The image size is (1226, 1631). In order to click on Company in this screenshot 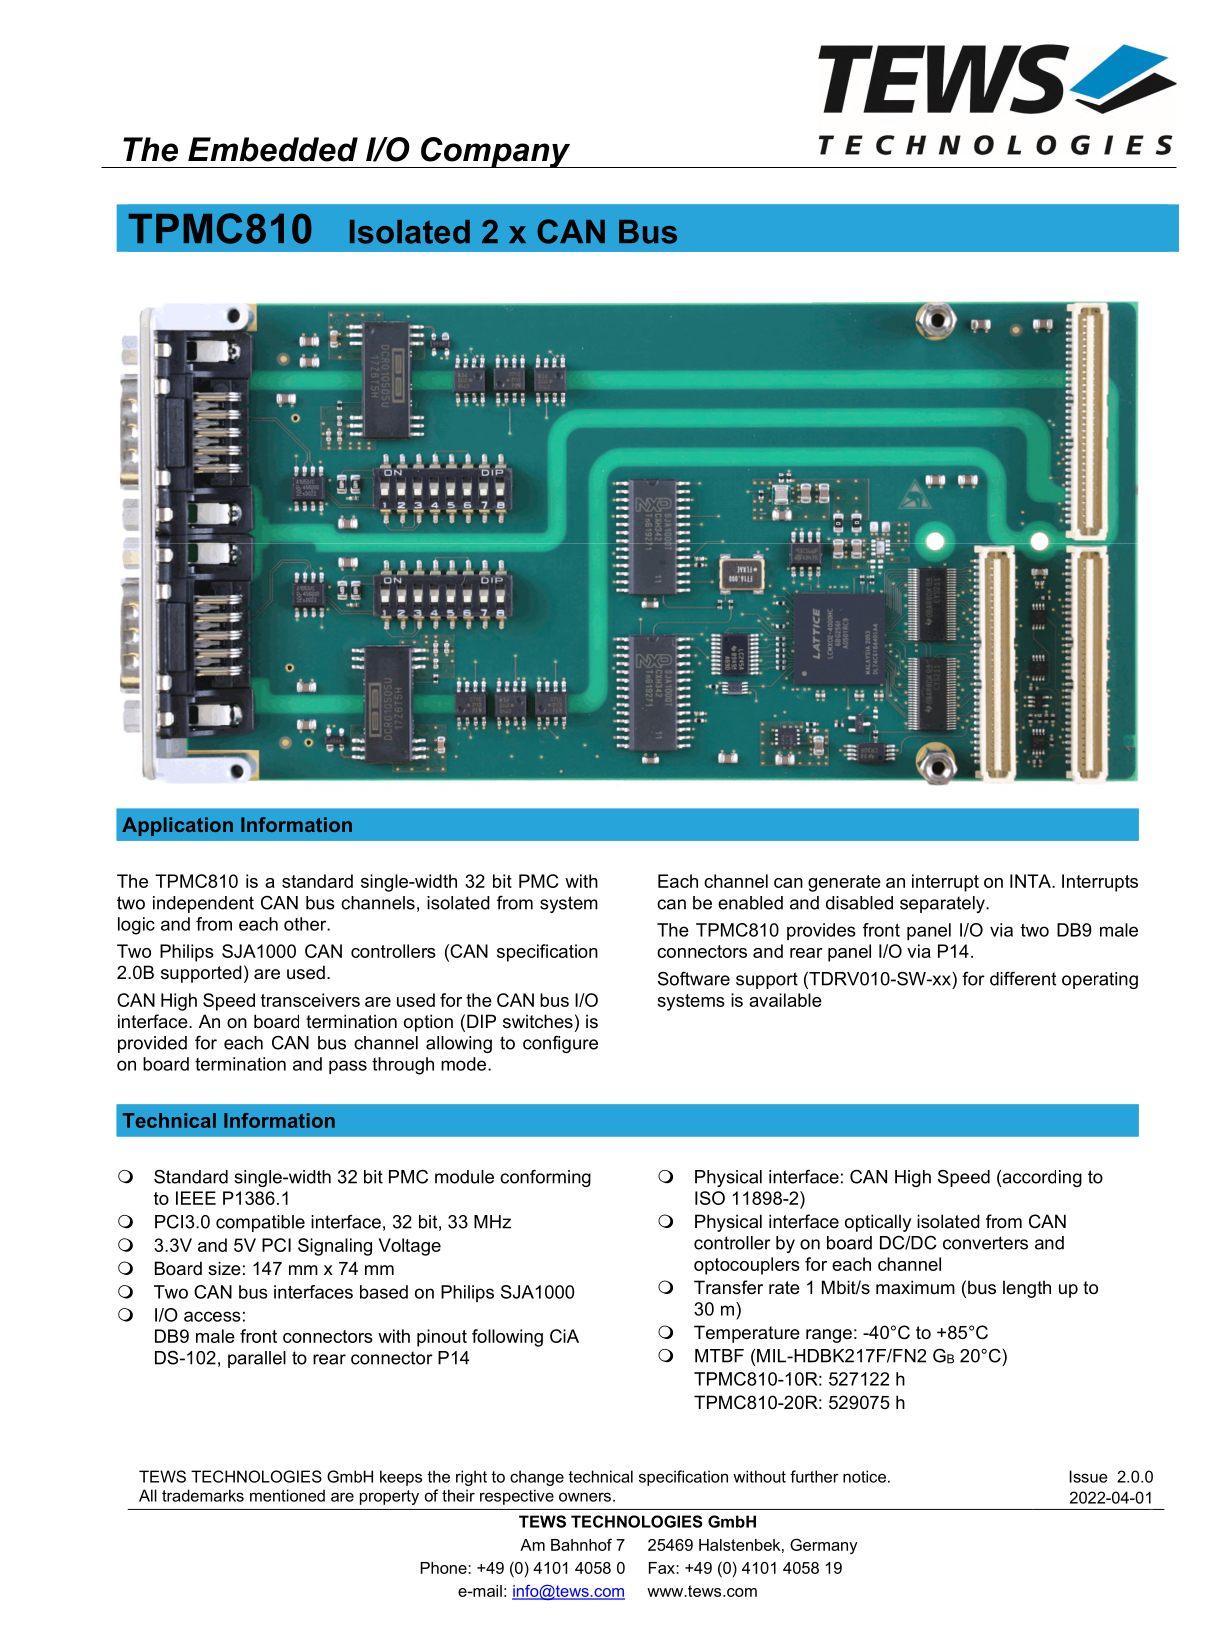, I will do `click(496, 152)`.
